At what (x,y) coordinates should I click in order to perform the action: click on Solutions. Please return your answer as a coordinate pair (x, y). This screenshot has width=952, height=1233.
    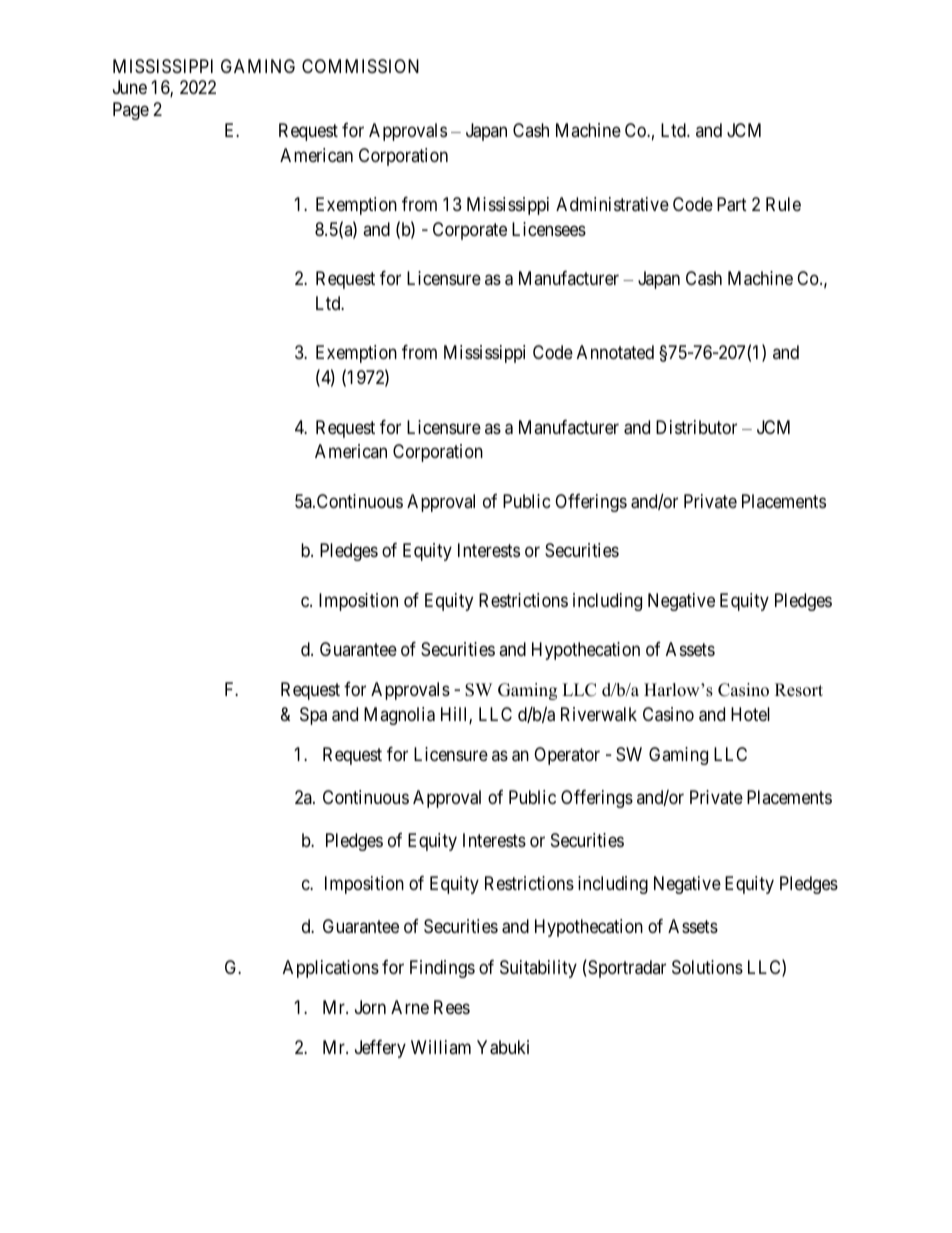
    Looking at the image, I should click on (707, 967).
